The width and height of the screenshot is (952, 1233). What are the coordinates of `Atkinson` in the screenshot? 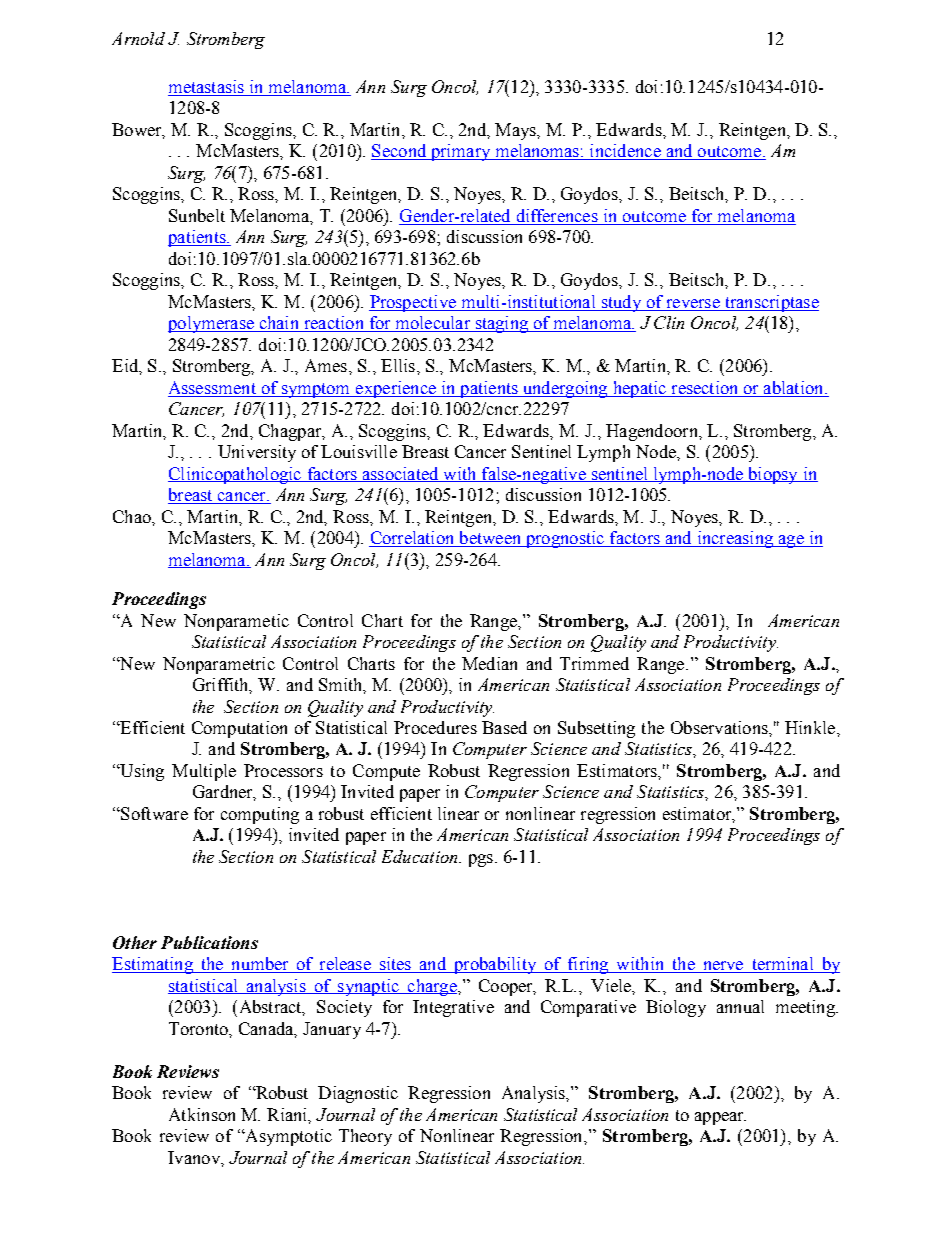 It's located at (202, 1114).
